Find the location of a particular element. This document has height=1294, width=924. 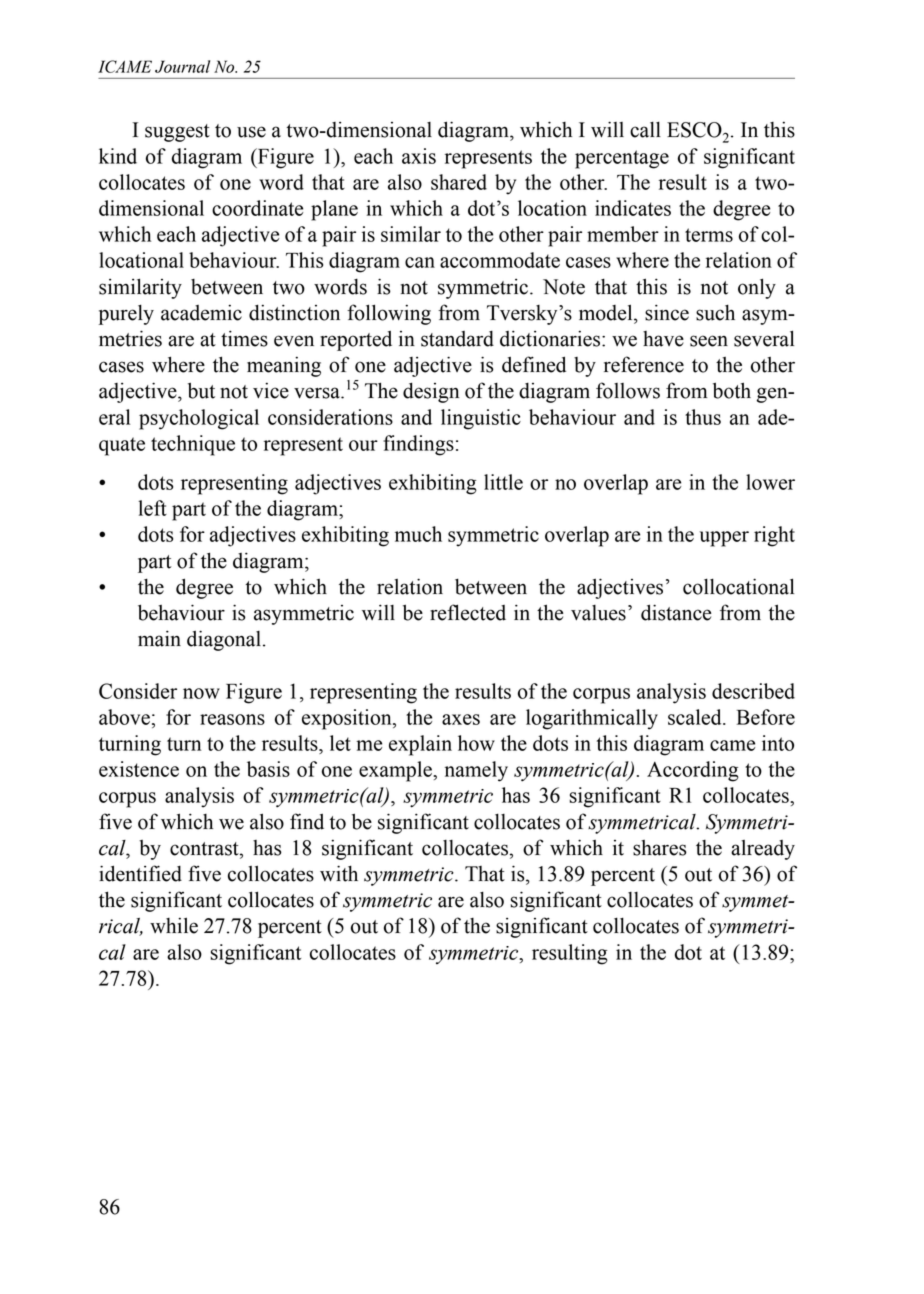

identified is located at coordinates (140, 873).
